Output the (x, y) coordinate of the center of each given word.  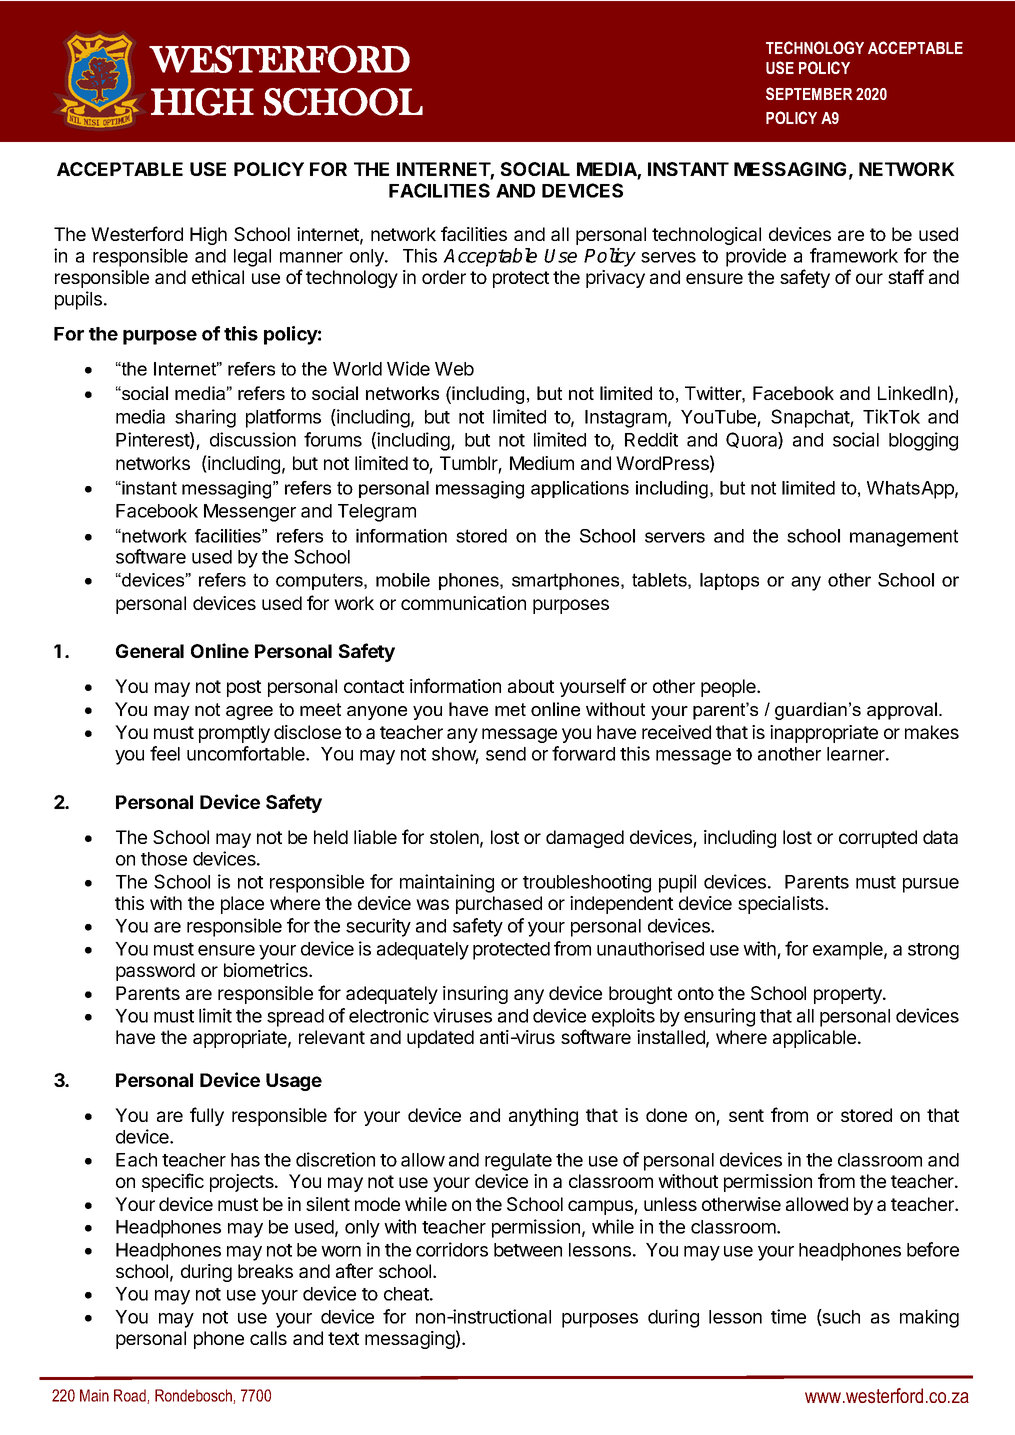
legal (252, 258)
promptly (234, 734)
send (506, 754)
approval (903, 711)
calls (268, 1338)
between (528, 1250)
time (788, 1316)
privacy (615, 279)
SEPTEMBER (809, 93)
